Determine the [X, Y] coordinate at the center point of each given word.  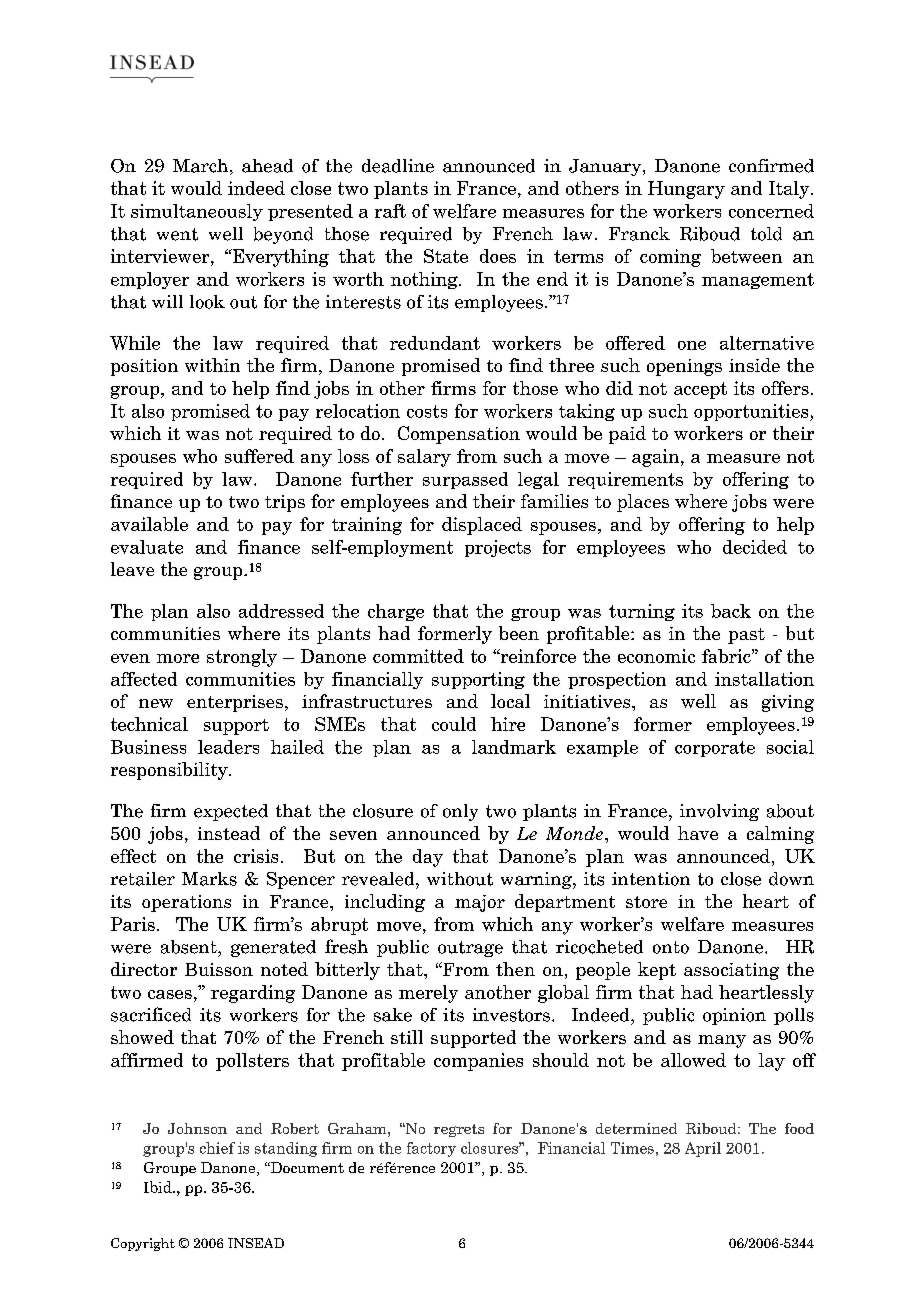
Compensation [459, 435]
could [454, 724]
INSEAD [256, 1243]
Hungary [686, 190]
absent [190, 947]
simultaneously [197, 212]
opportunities [752, 412]
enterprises [235, 703]
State [446, 256]
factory [431, 1149]
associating [731, 971]
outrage [470, 949]
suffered [259, 456]
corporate [715, 749]
